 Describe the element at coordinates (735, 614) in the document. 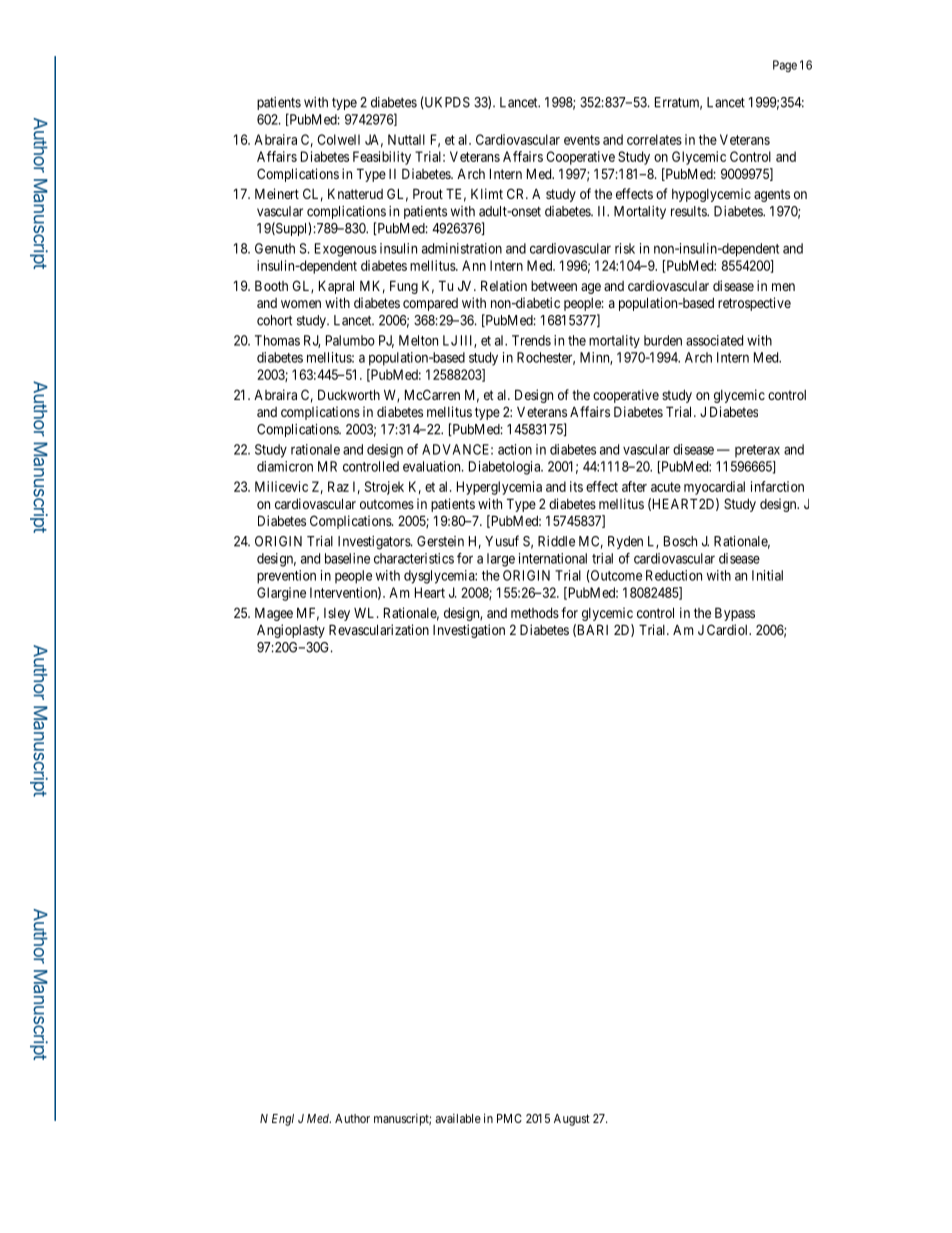

I see `Bypass` at that location.
